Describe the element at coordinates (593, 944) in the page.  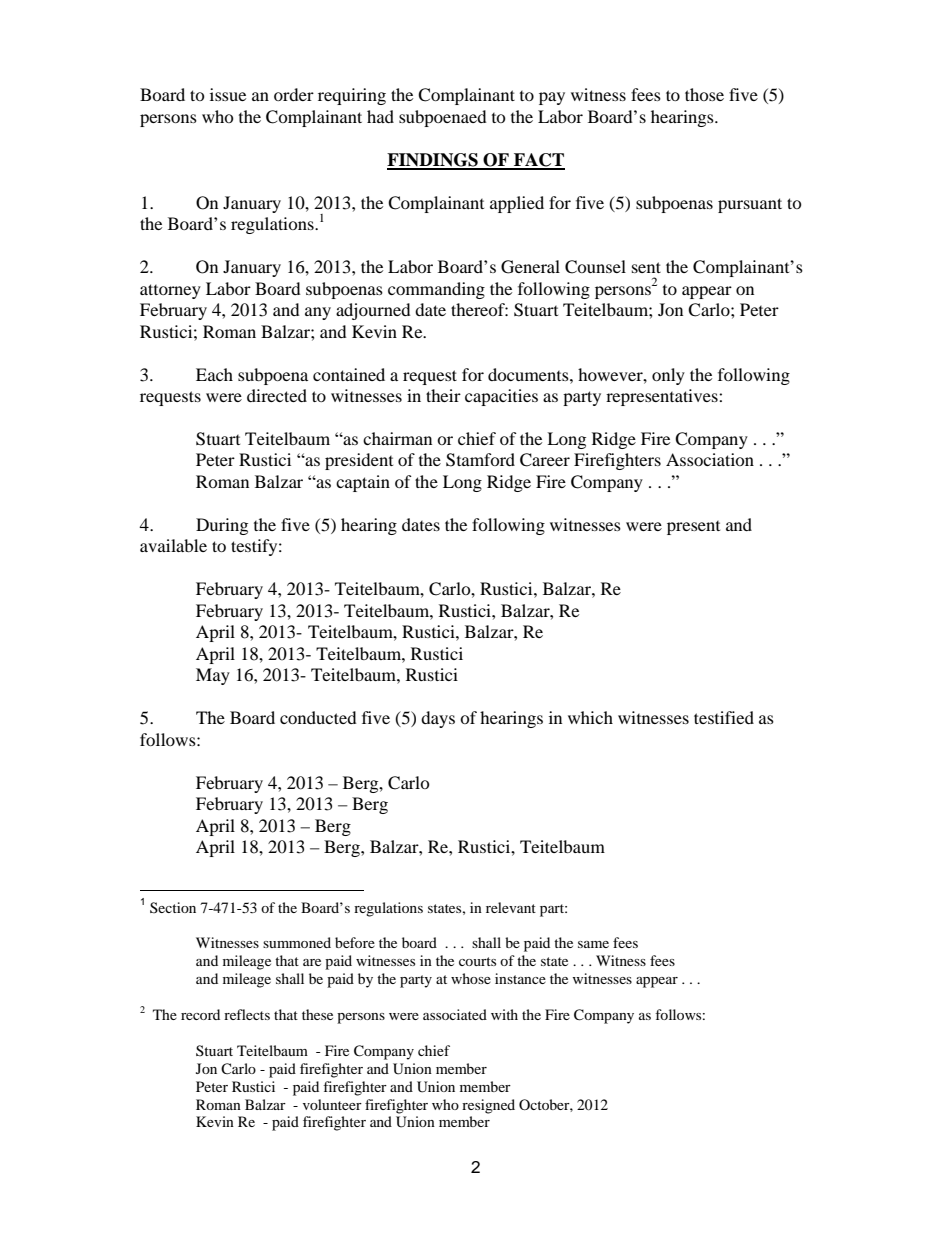
I see `same` at that location.
